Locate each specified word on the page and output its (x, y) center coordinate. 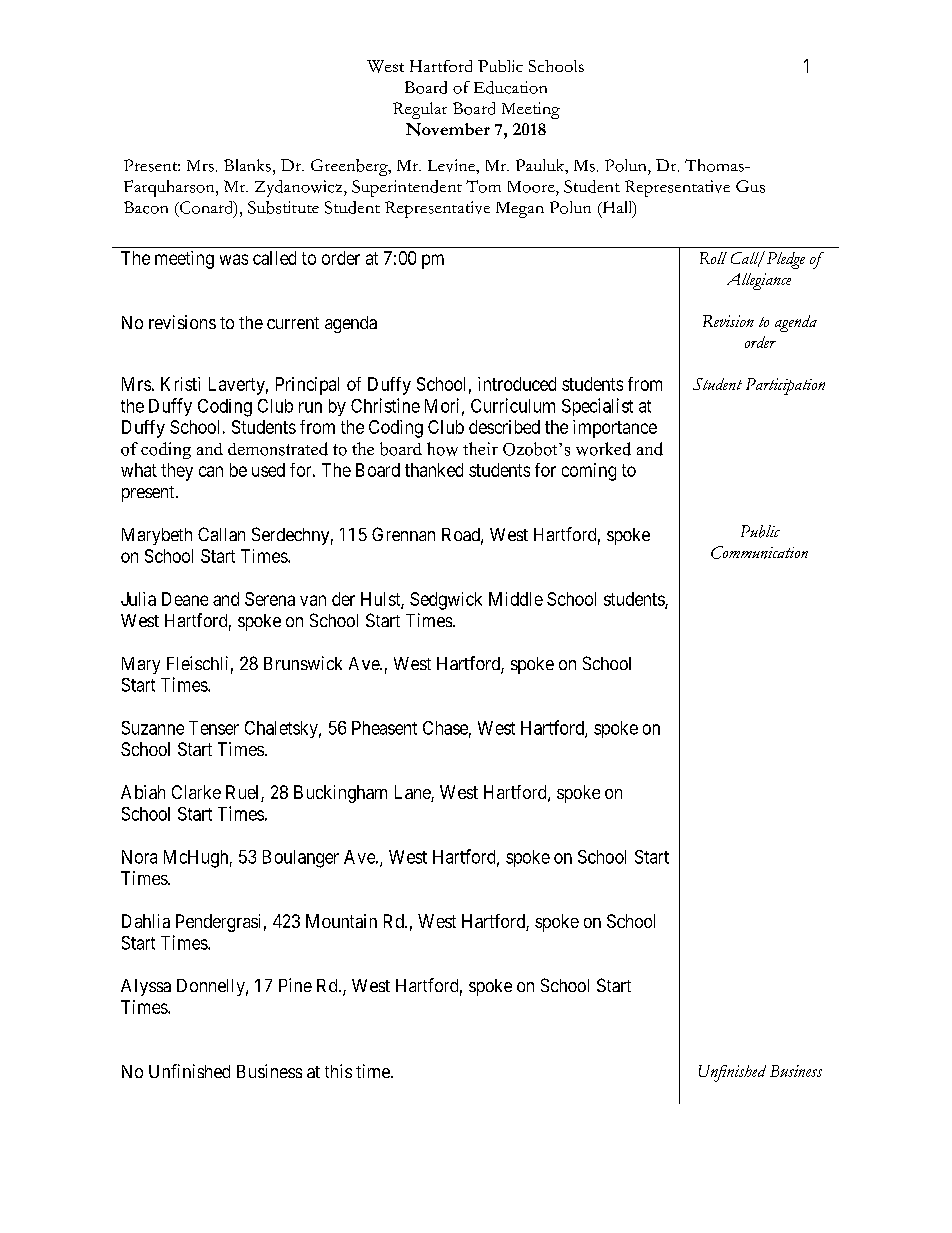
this (338, 1071)
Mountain (341, 921)
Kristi (180, 384)
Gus (750, 186)
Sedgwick (446, 601)
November (448, 129)
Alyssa (146, 987)
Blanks (247, 165)
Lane (413, 793)
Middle (516, 599)
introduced (517, 384)
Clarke (196, 792)
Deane (185, 599)
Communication (759, 552)
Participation (785, 386)
